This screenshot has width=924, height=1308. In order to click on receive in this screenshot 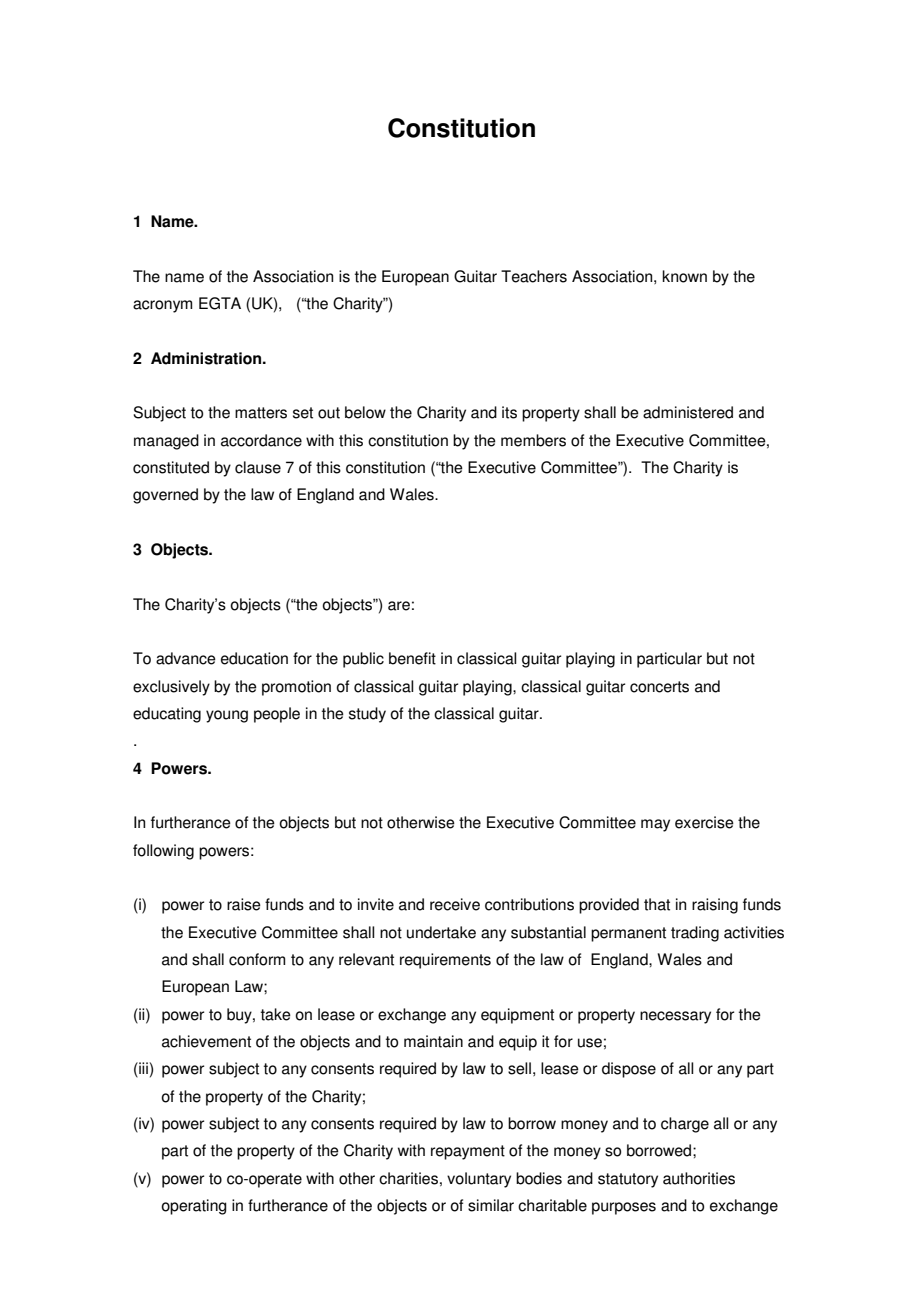, I will do `click(455, 904)`.
